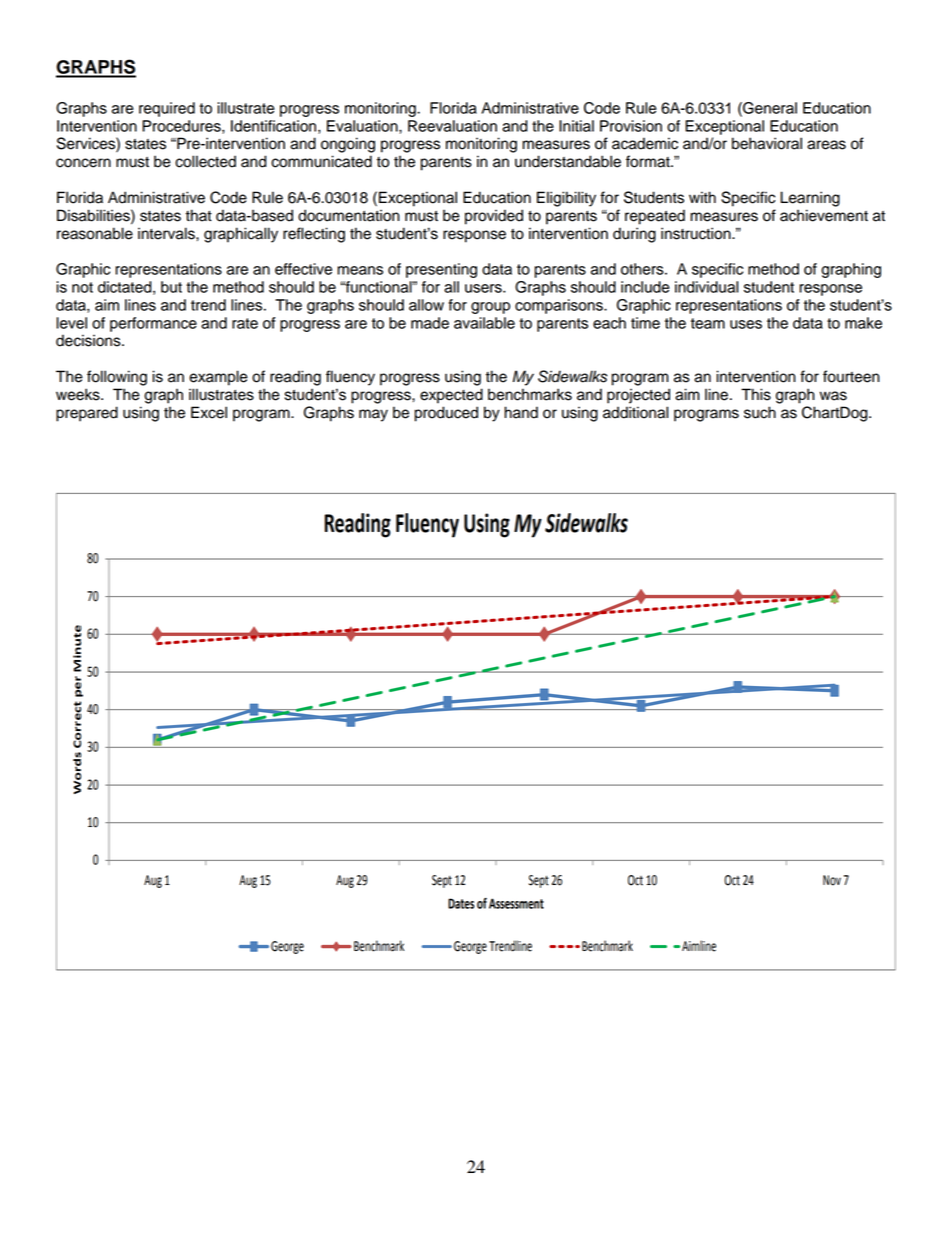 The height and width of the image is (1233, 952). Describe the element at coordinates (167, 109) in the image. I see `required` at that location.
